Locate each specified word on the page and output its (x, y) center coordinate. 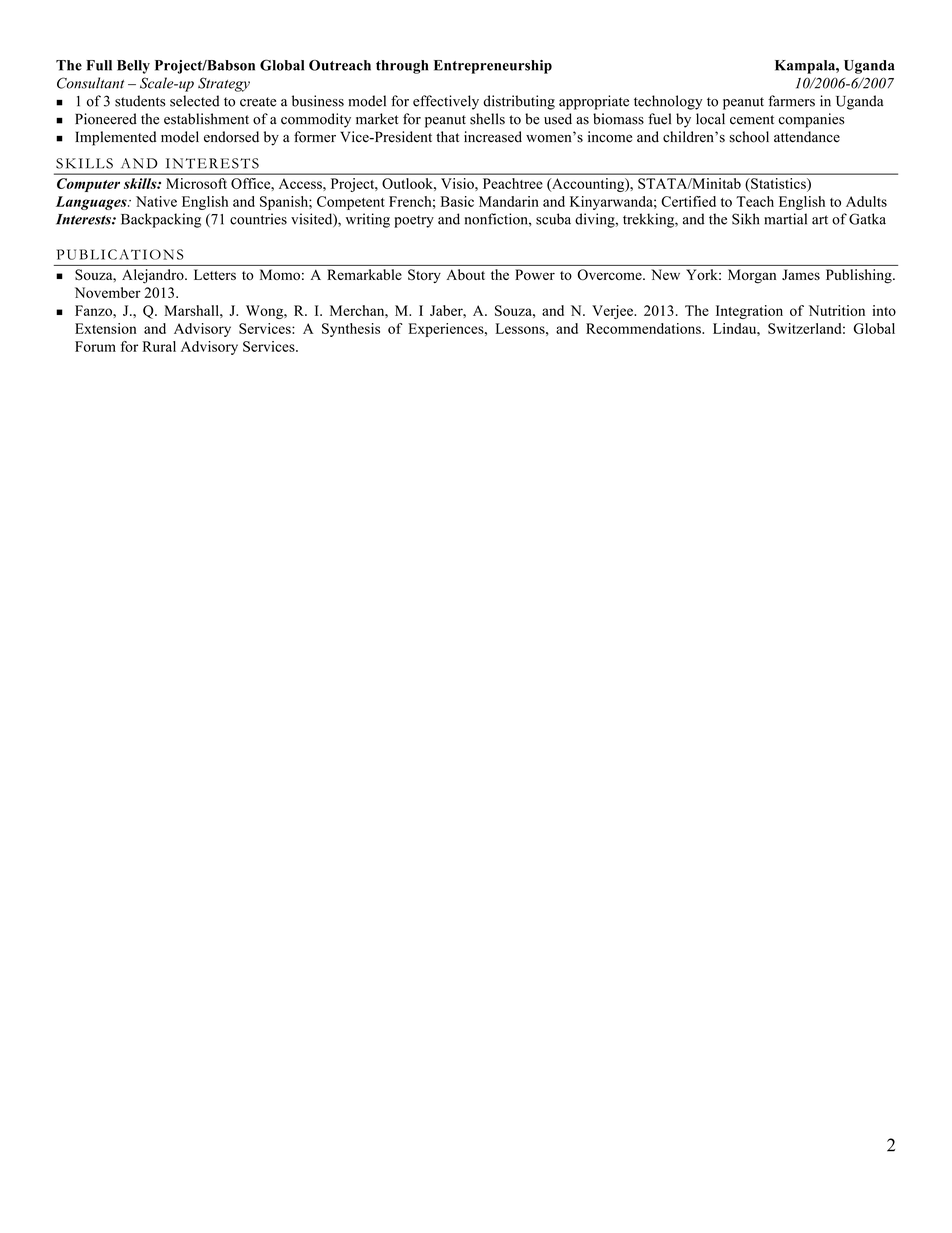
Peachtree (513, 183)
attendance (807, 137)
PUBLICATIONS (120, 254)
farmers (791, 101)
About (466, 274)
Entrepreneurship (493, 67)
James (801, 274)
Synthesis (351, 330)
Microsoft (196, 183)
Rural (159, 346)
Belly (133, 67)
